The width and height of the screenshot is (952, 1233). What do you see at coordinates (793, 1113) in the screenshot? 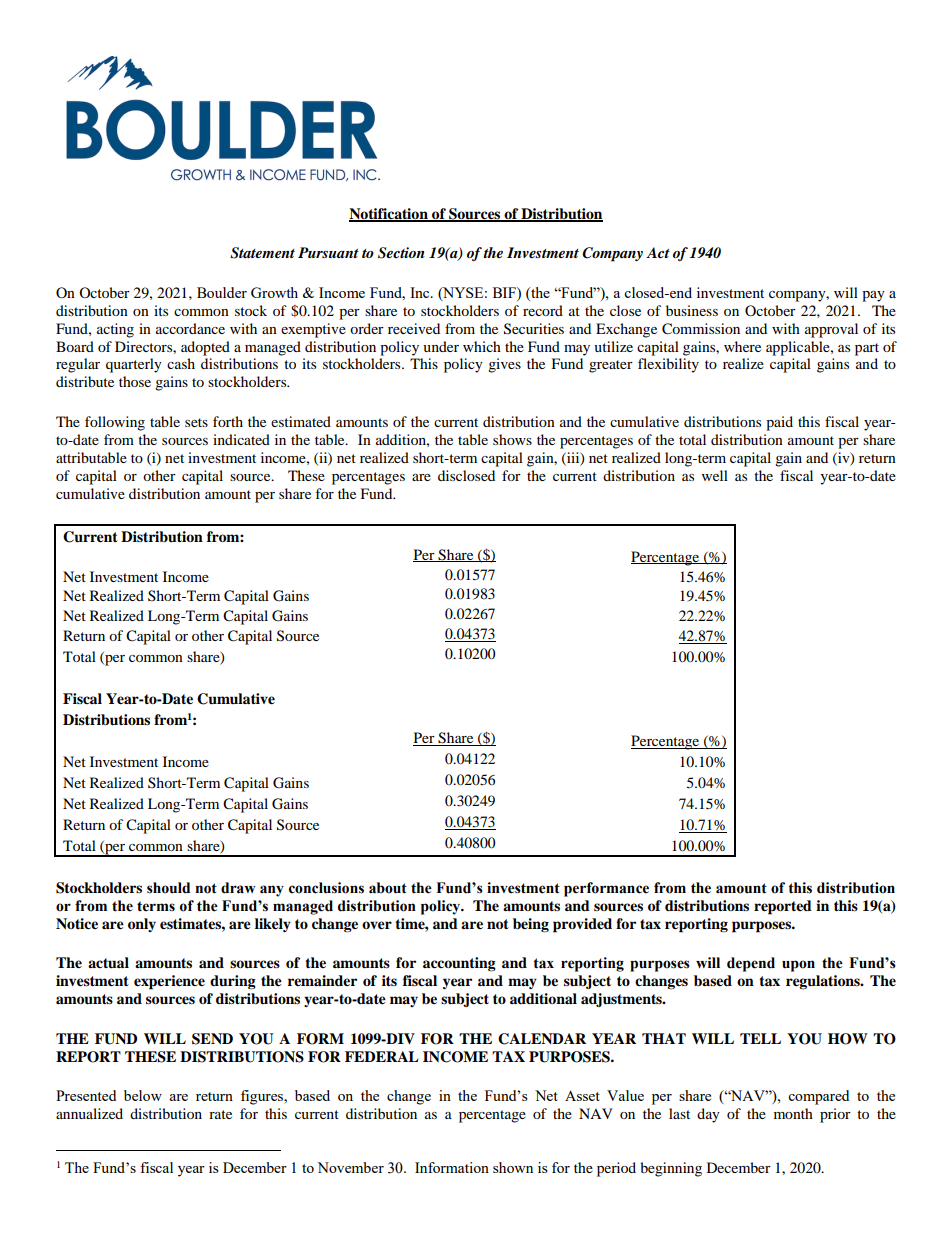
I see `month` at bounding box center [793, 1113].
